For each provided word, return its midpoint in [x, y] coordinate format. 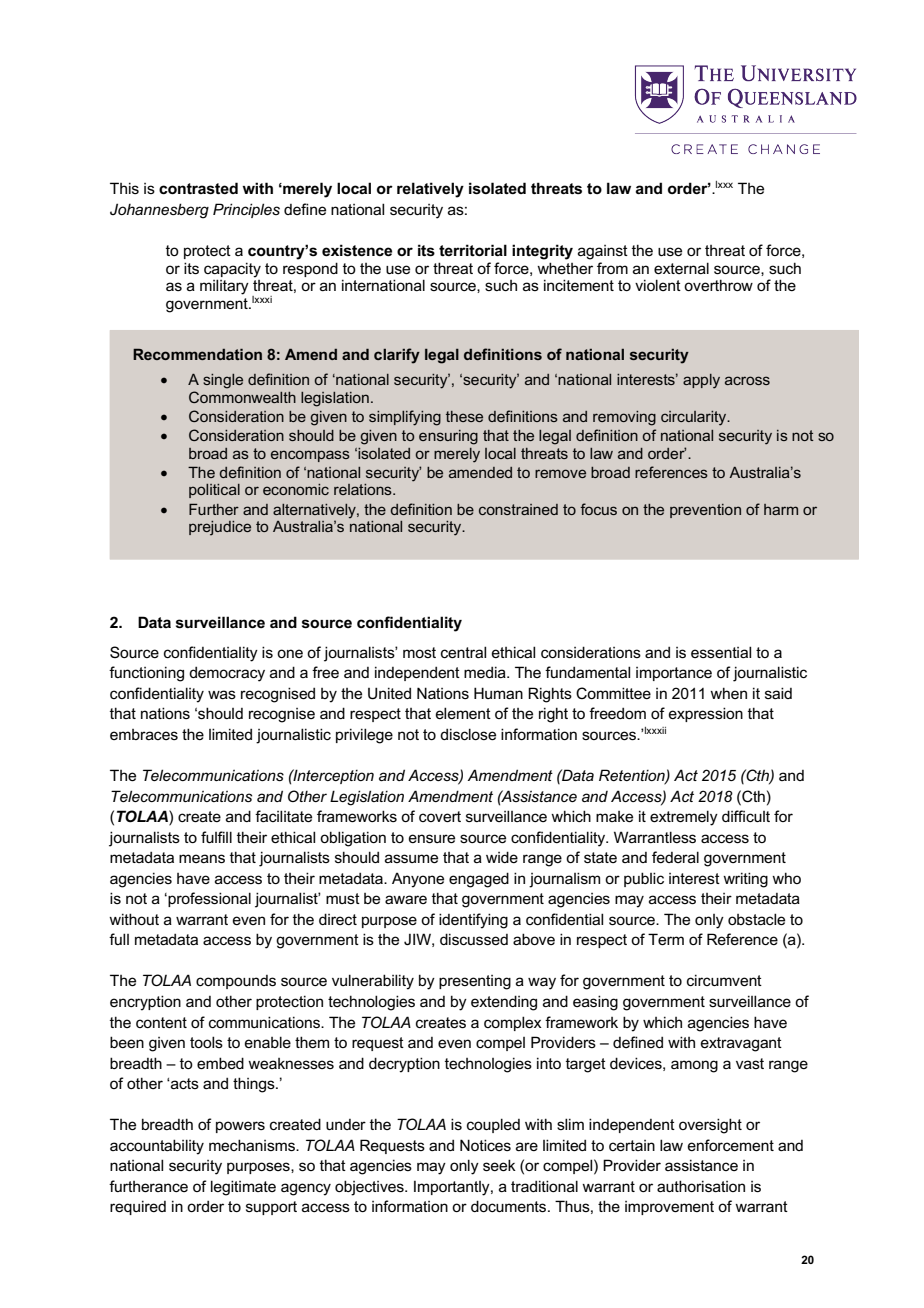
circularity [695, 418]
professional [208, 899]
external [681, 268]
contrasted [198, 188]
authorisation [701, 1186]
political [214, 491]
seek [499, 1165]
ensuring [448, 437]
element [463, 713]
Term [666, 939]
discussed [474, 939]
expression [706, 714]
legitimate [243, 1188]
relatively [430, 190]
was [222, 694]
